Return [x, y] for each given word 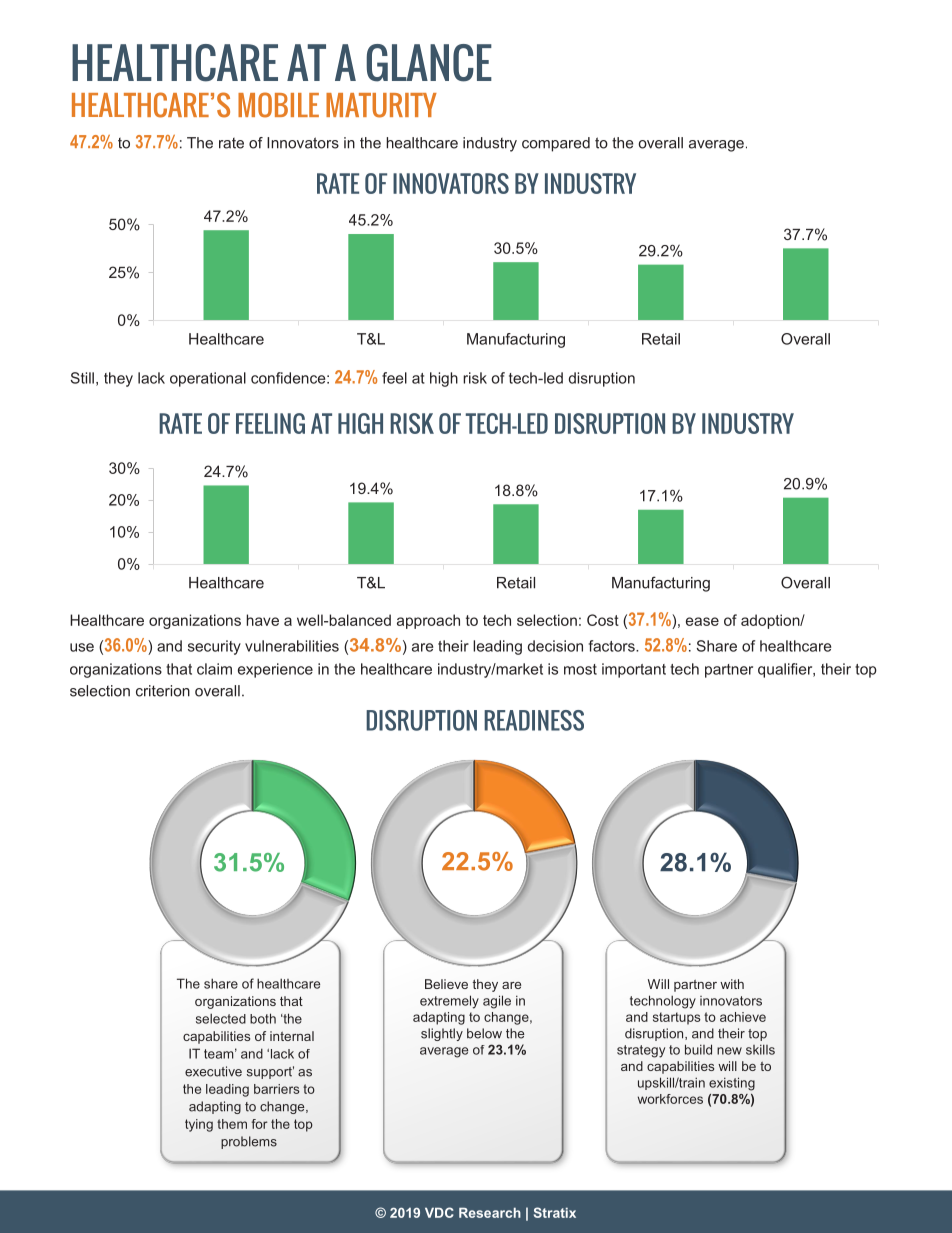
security [214, 647]
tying [199, 1125]
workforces [670, 1099]
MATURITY [381, 105]
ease [702, 621]
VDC [439, 1212]
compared [556, 144]
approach [428, 621]
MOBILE [278, 105]
